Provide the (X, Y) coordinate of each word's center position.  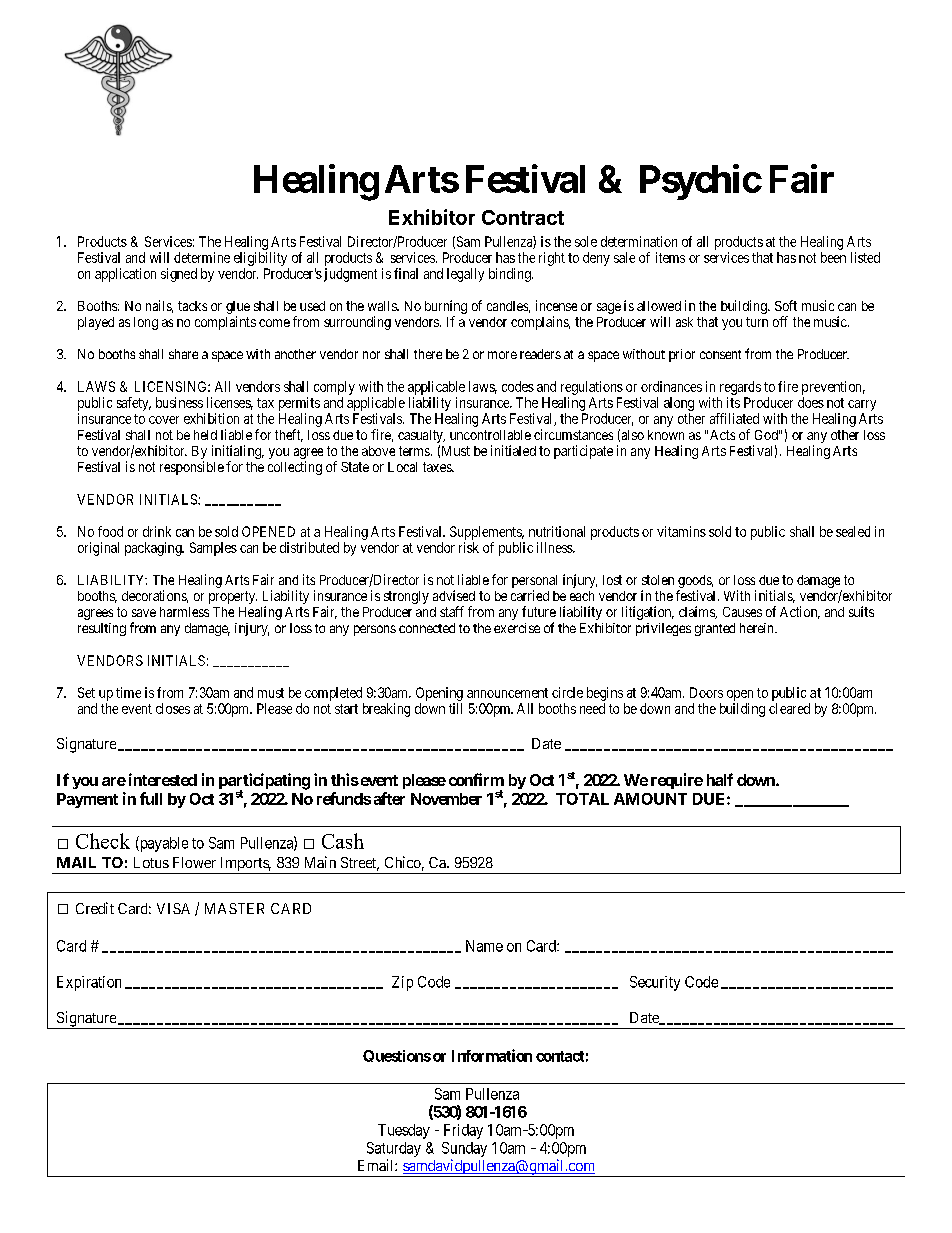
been (833, 257)
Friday (463, 1131)
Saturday (394, 1149)
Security (655, 983)
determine (202, 257)
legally (465, 275)
